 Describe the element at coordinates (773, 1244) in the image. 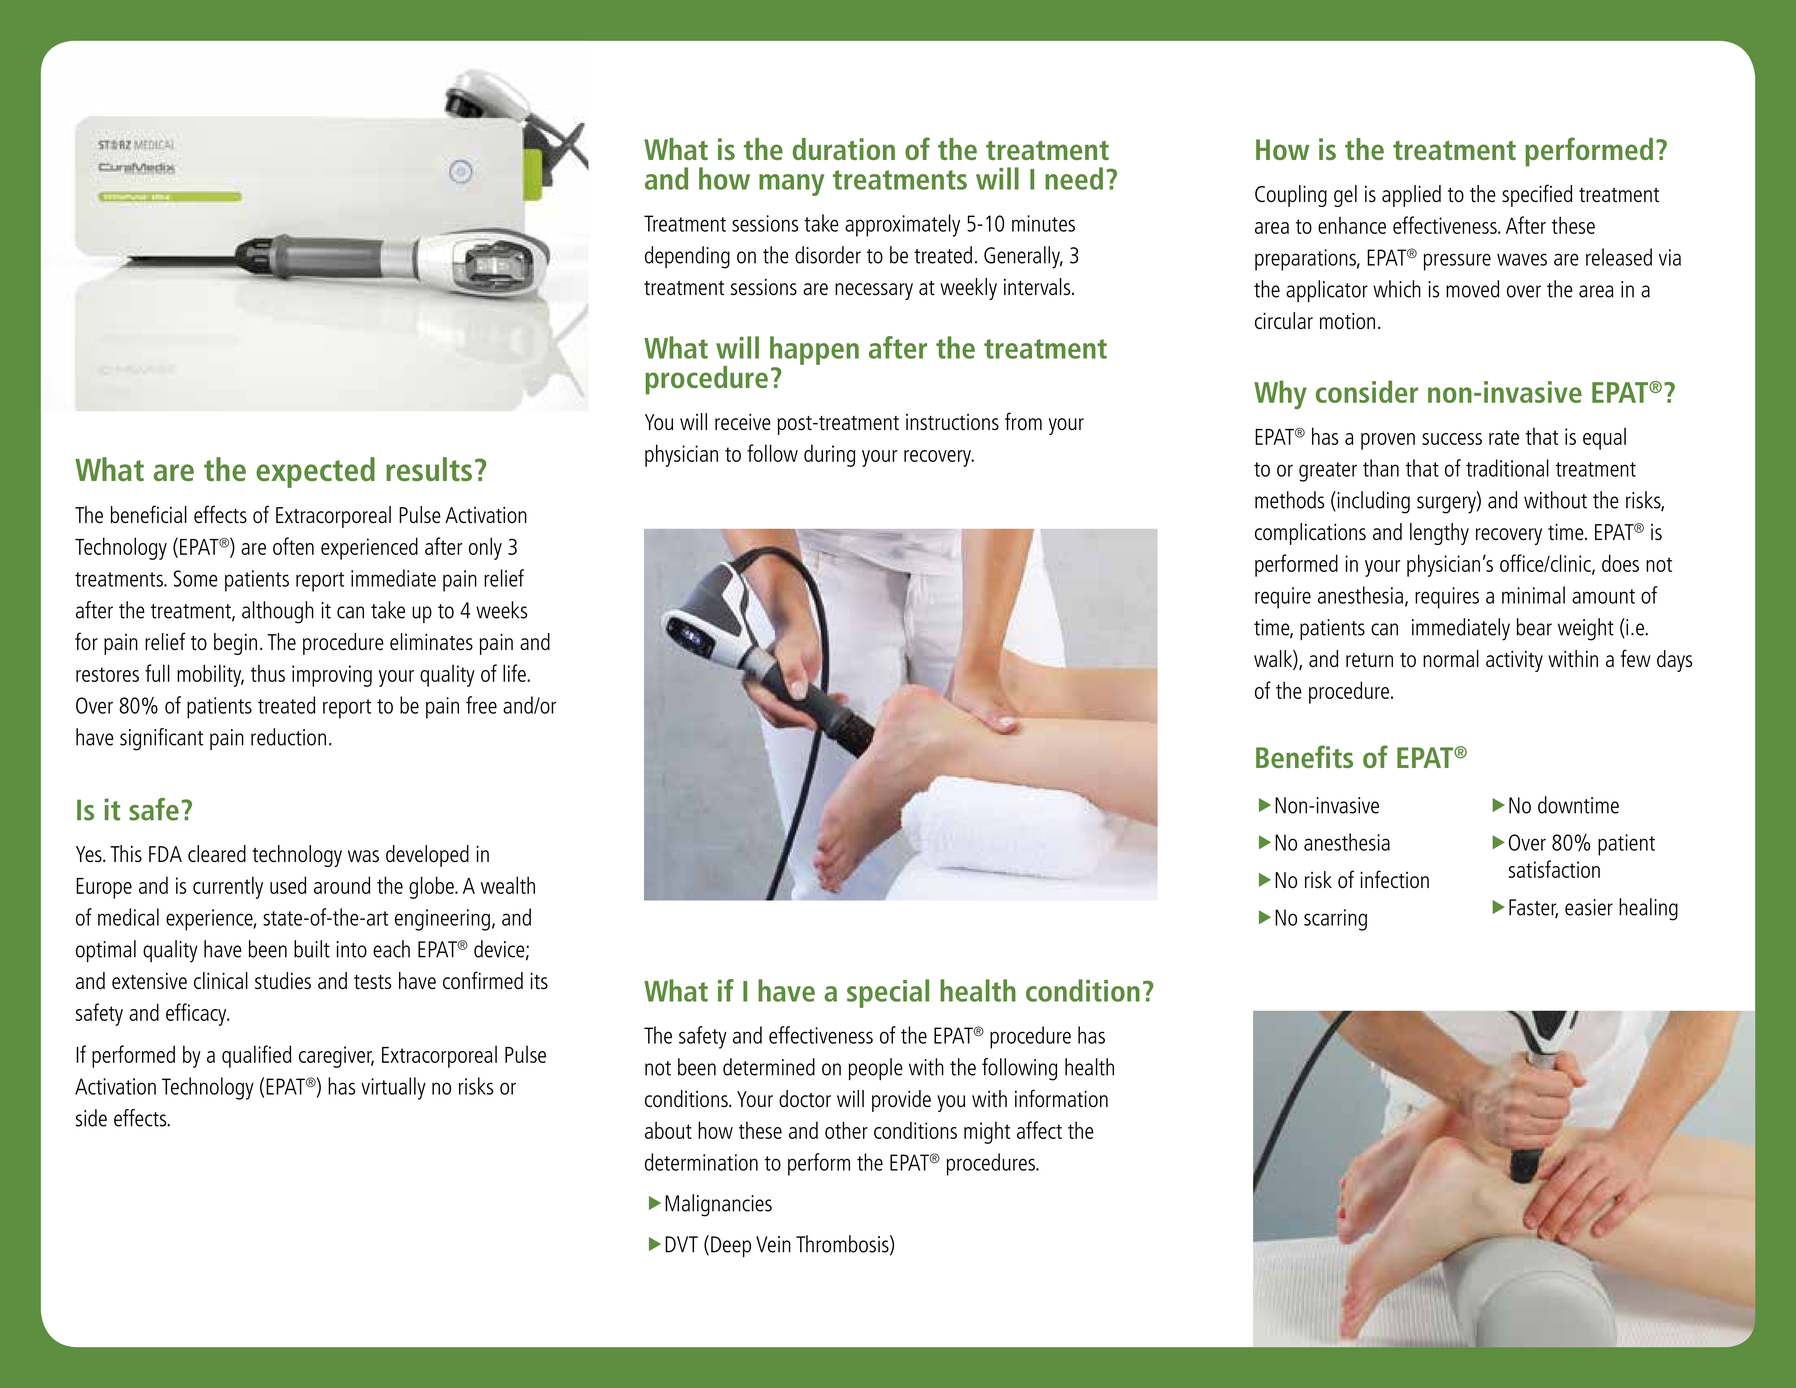

I see `Vein` at that location.
